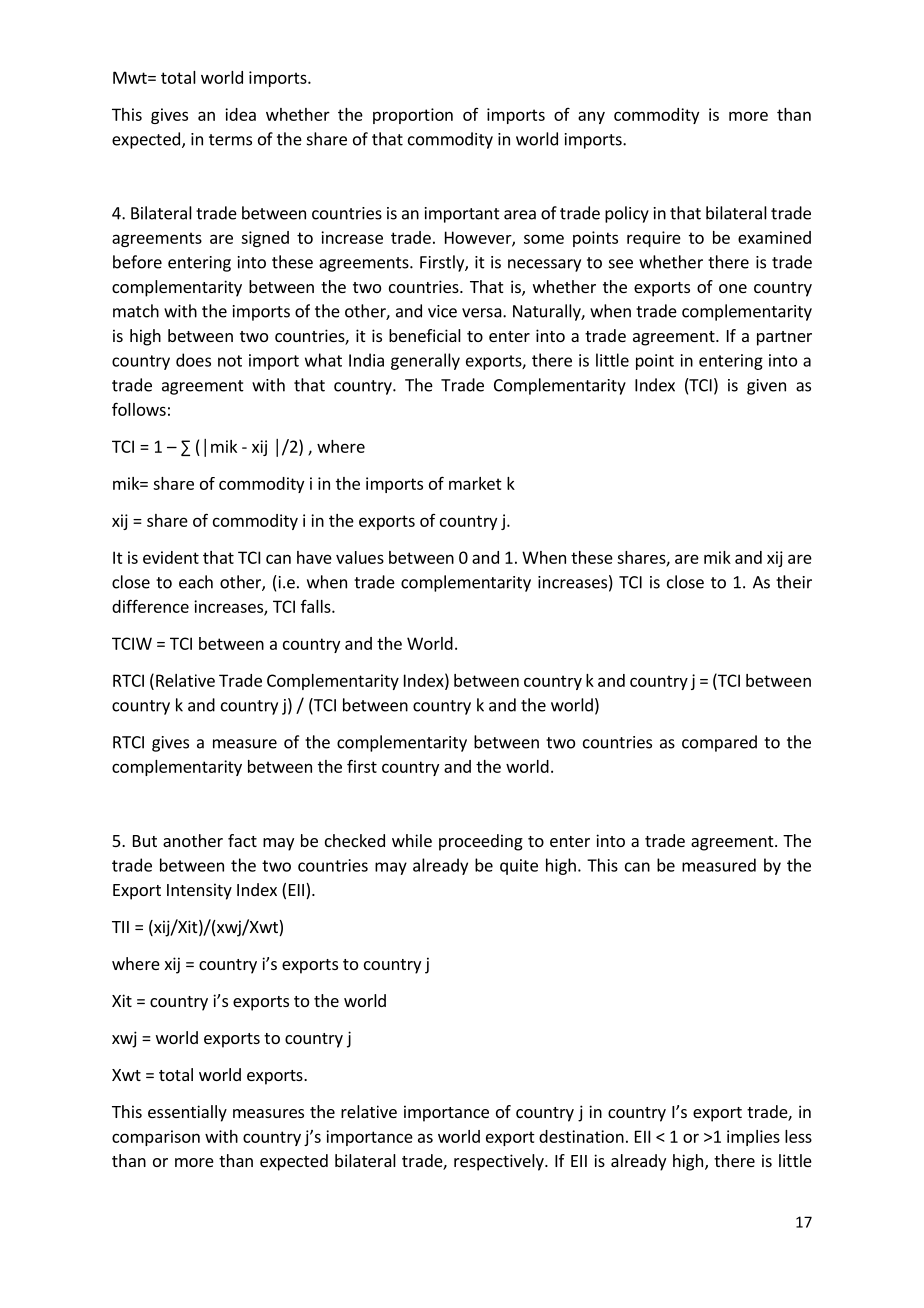 The image size is (924, 1308). I want to click on proportion, so click(413, 116).
